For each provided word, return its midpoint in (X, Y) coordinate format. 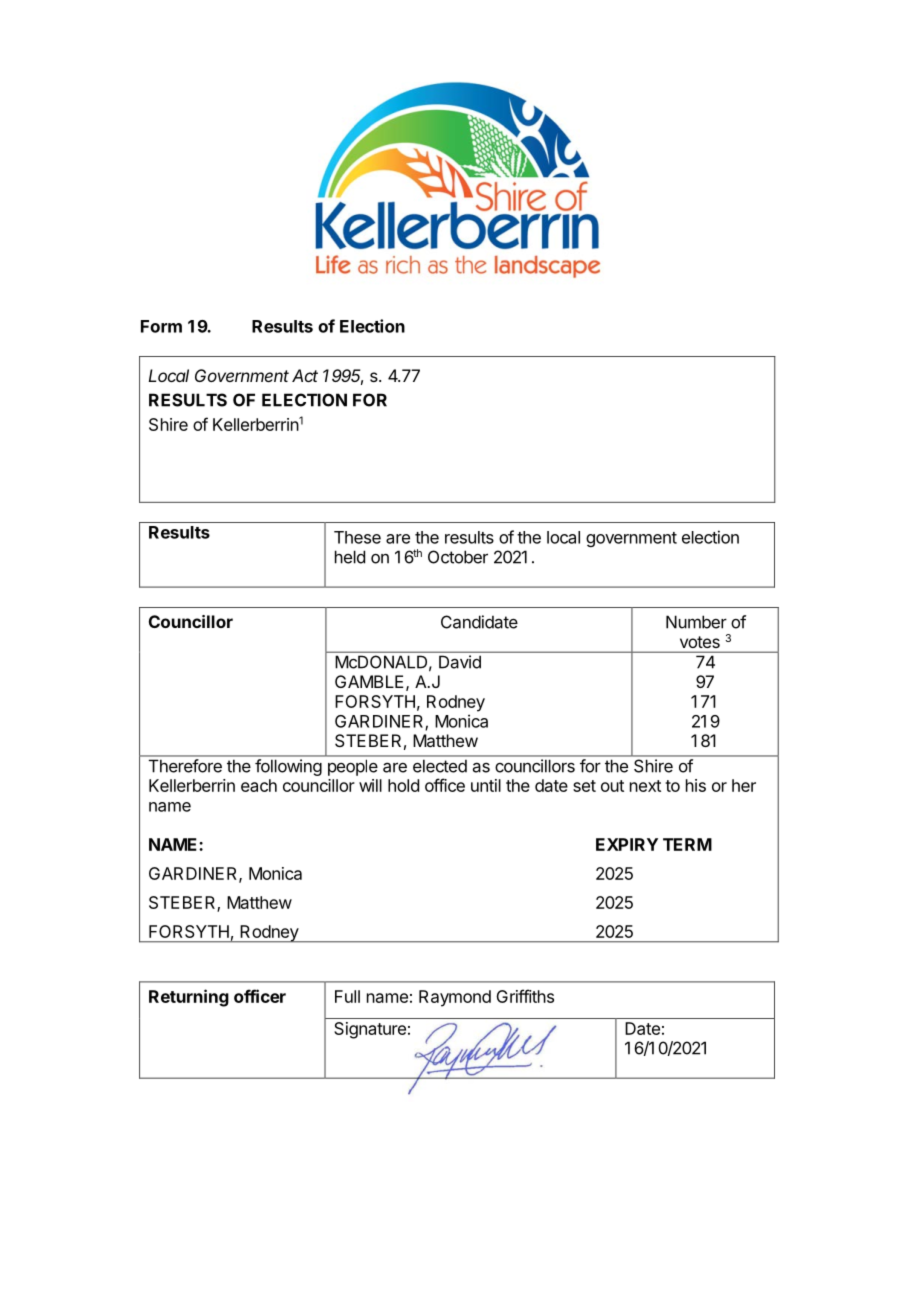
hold (403, 785)
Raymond (455, 998)
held (350, 557)
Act (305, 375)
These (357, 537)
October (458, 557)
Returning (189, 998)
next (645, 786)
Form (161, 326)
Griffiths (525, 996)
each (259, 785)
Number (696, 622)
